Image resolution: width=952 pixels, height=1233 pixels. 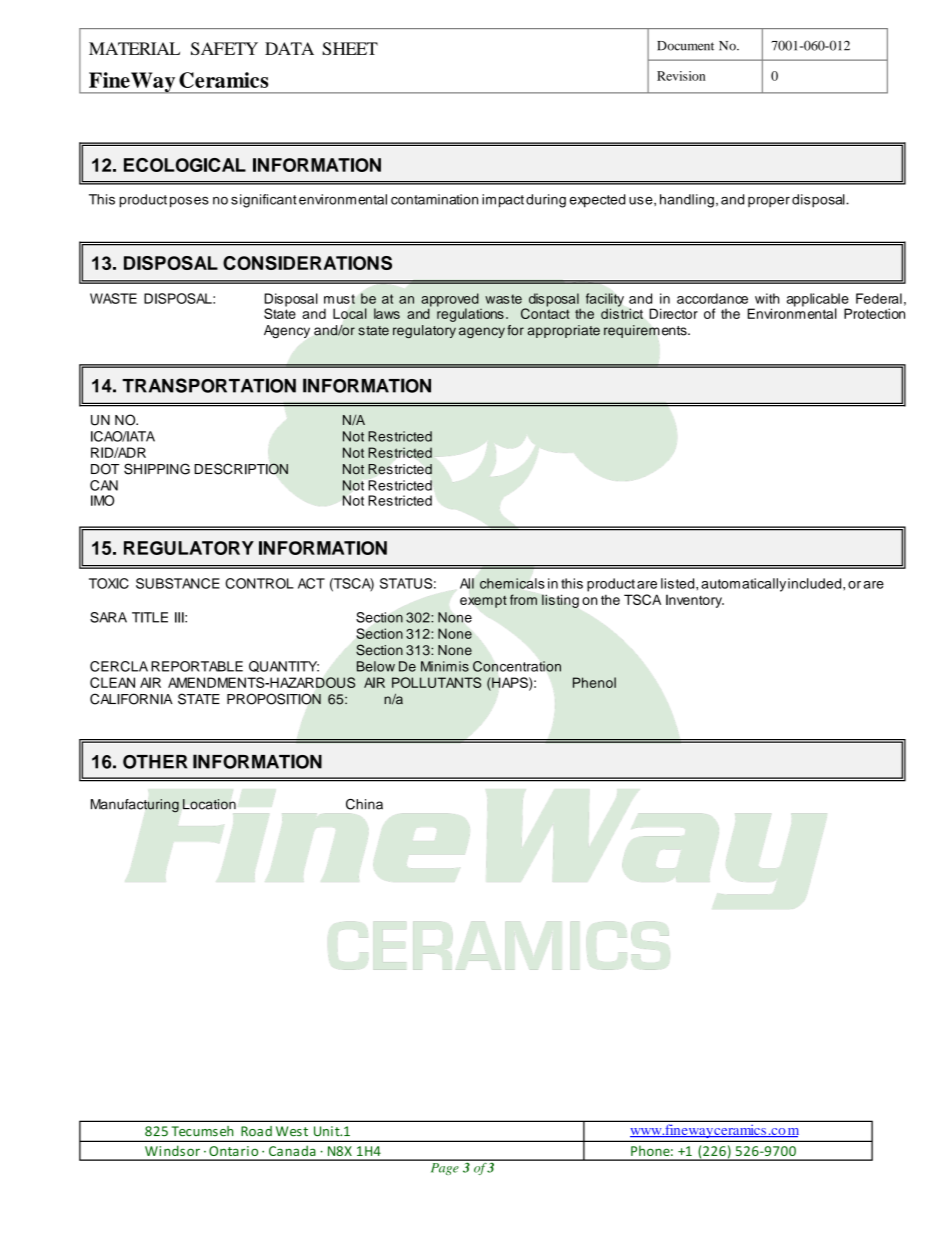 What do you see at coordinates (224, 48) in the screenshot?
I see `SAFETY` at bounding box center [224, 48].
